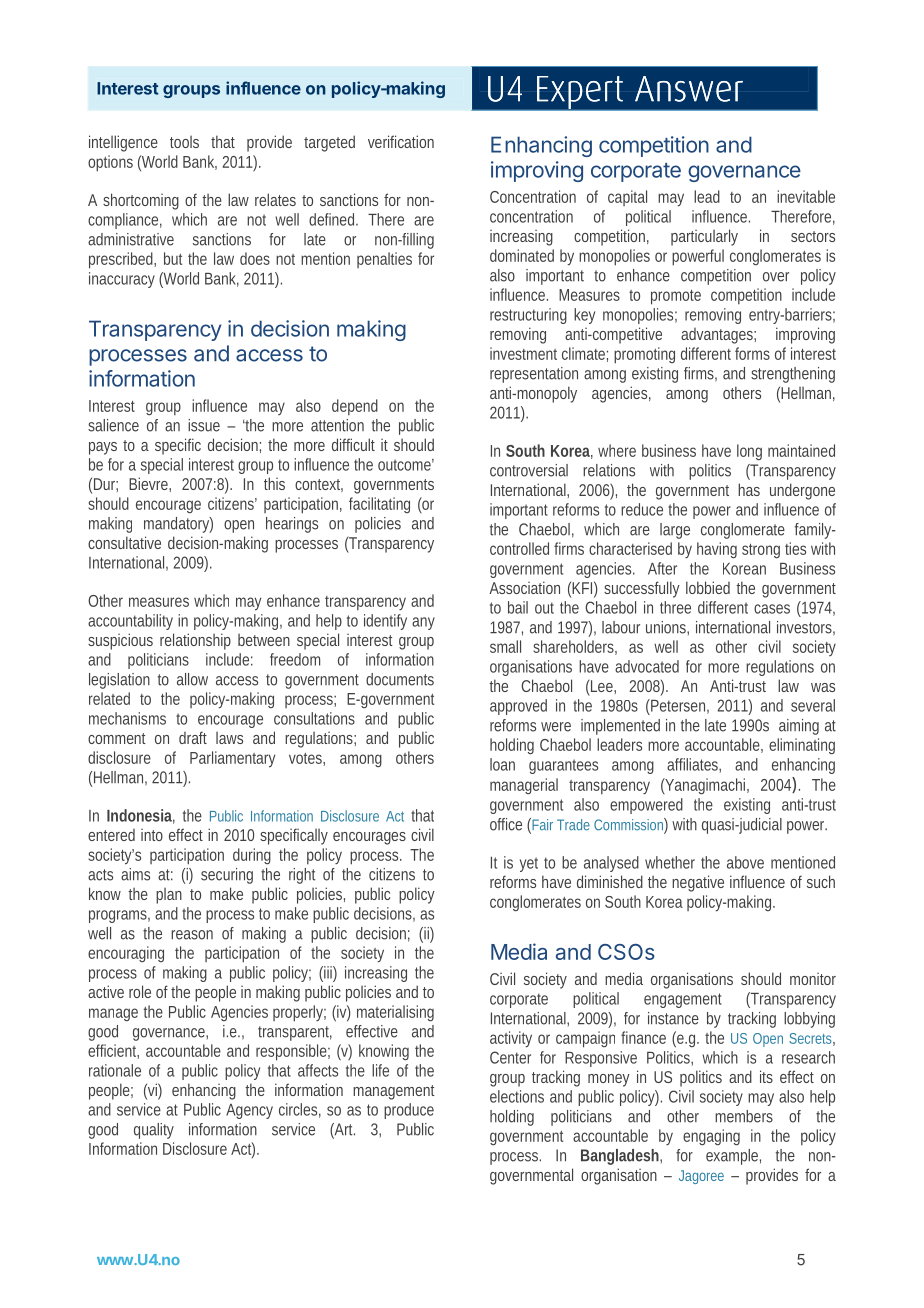  What do you see at coordinates (505, 646) in the page?
I see `small` at bounding box center [505, 646].
